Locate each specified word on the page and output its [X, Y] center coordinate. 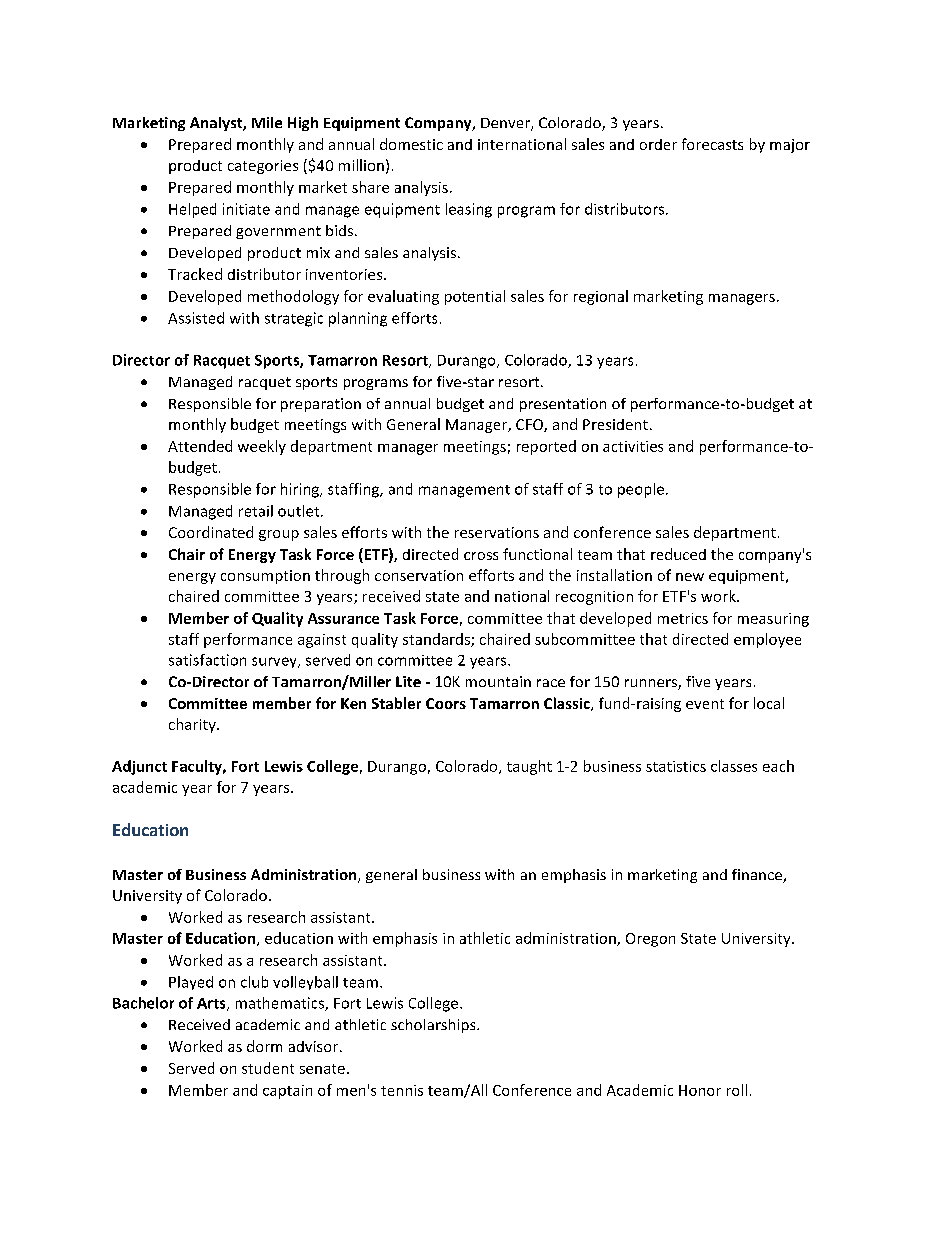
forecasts [712, 144]
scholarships [434, 1026]
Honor [700, 1090]
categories [263, 167]
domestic [411, 144]
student [268, 1068]
